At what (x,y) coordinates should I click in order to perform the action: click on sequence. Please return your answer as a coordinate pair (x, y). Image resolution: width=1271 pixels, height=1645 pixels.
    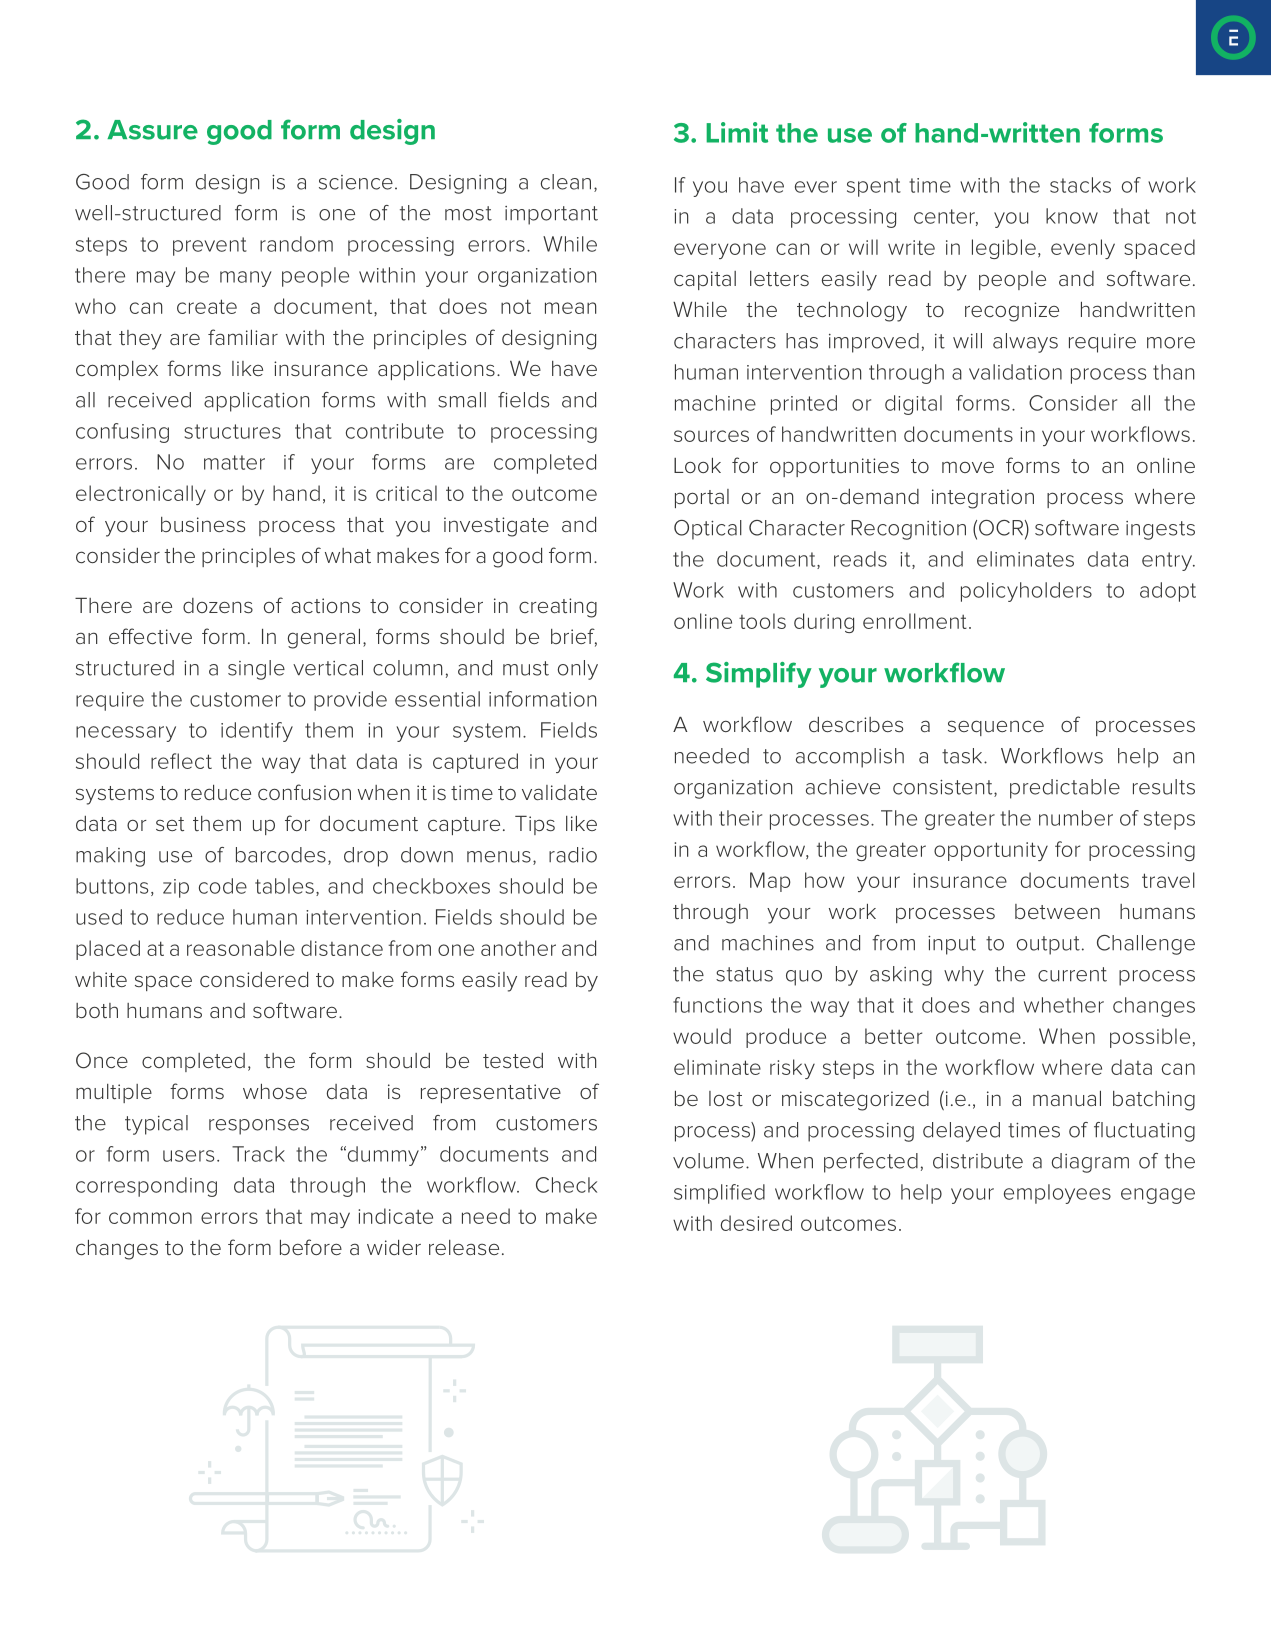
    Looking at the image, I should click on (996, 728).
